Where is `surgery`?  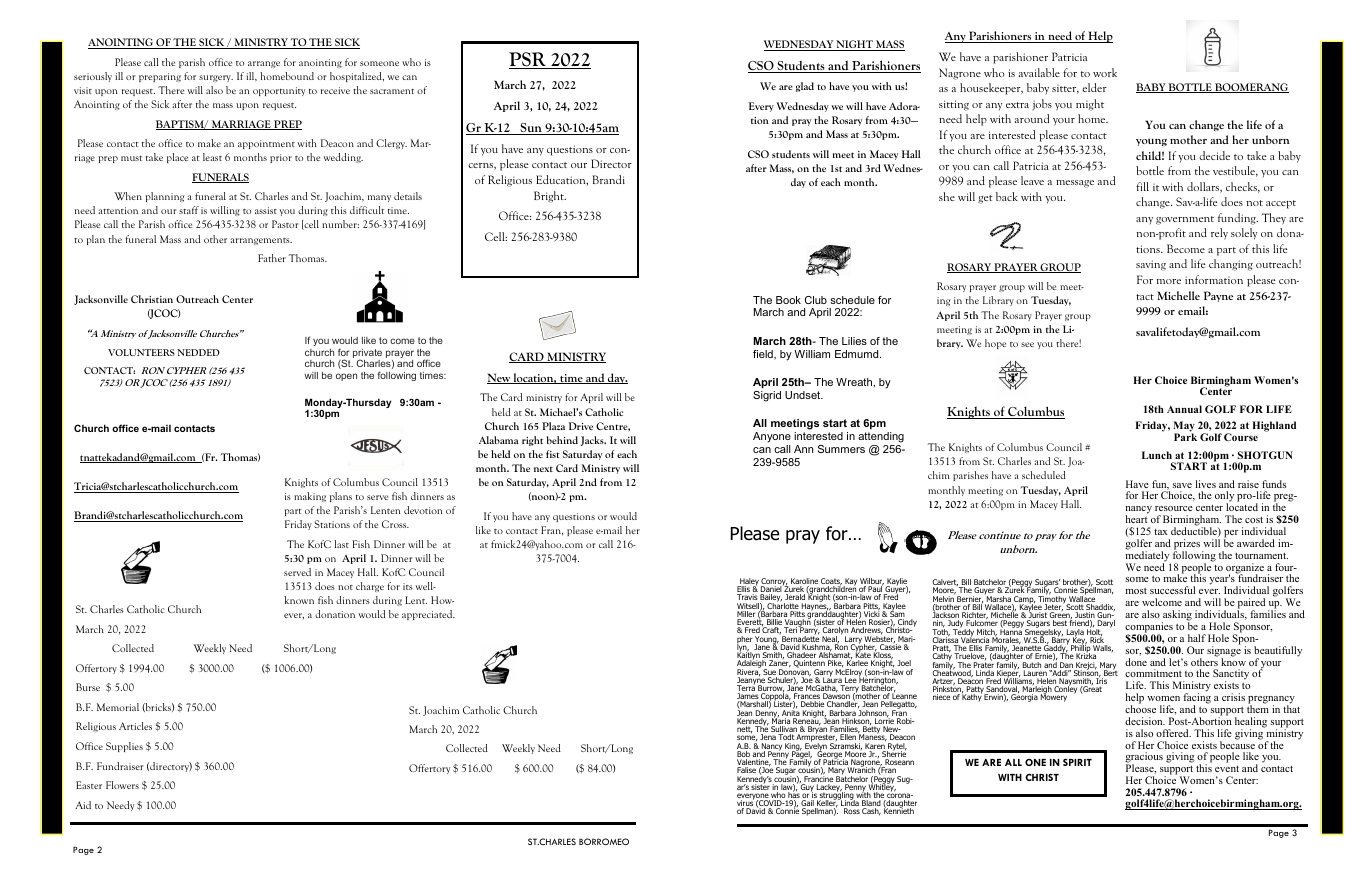 surgery is located at coordinates (216, 78).
